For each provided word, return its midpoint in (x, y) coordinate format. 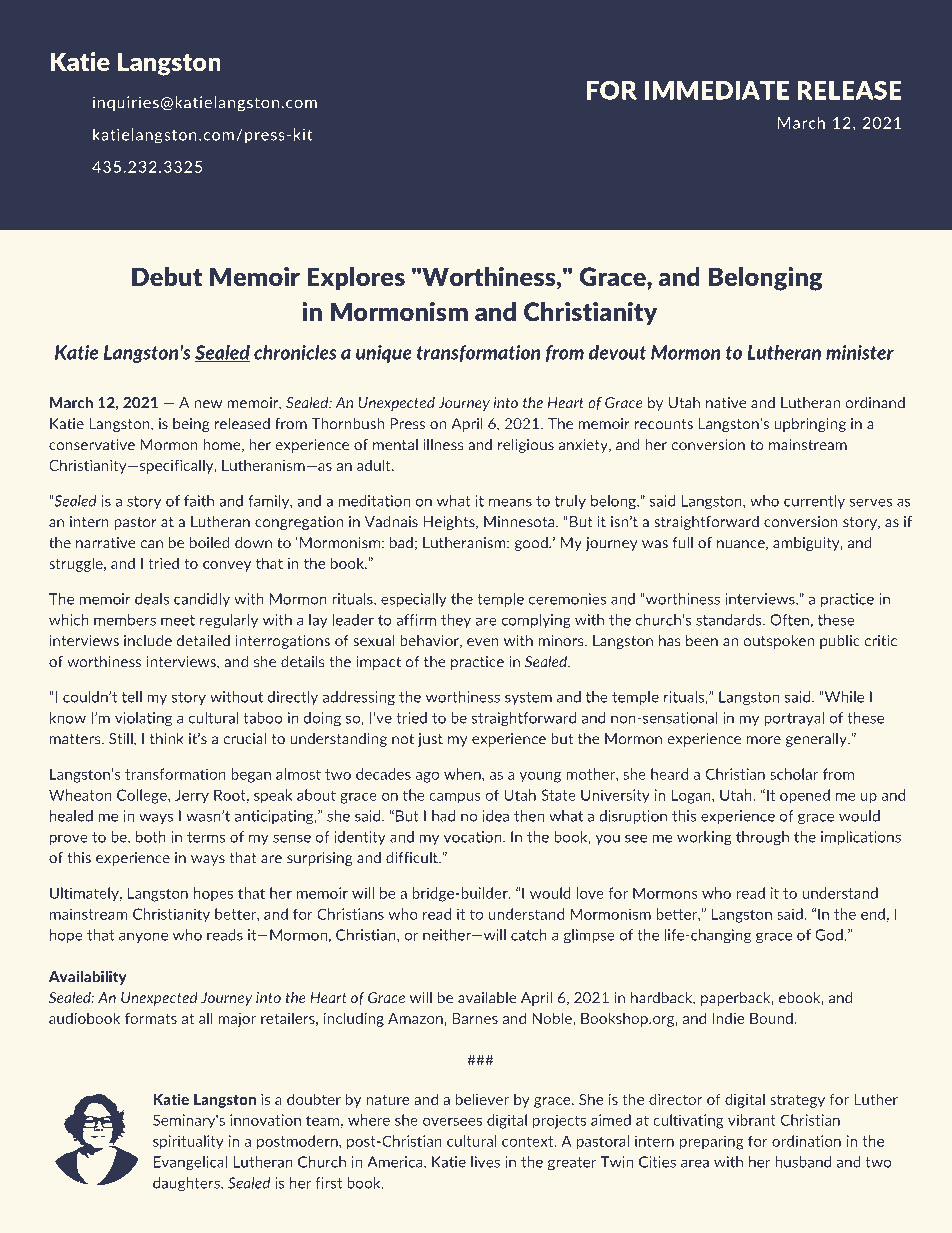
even (483, 642)
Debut (167, 276)
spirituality (188, 1142)
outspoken (778, 642)
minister (860, 352)
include (148, 641)
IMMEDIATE (717, 90)
